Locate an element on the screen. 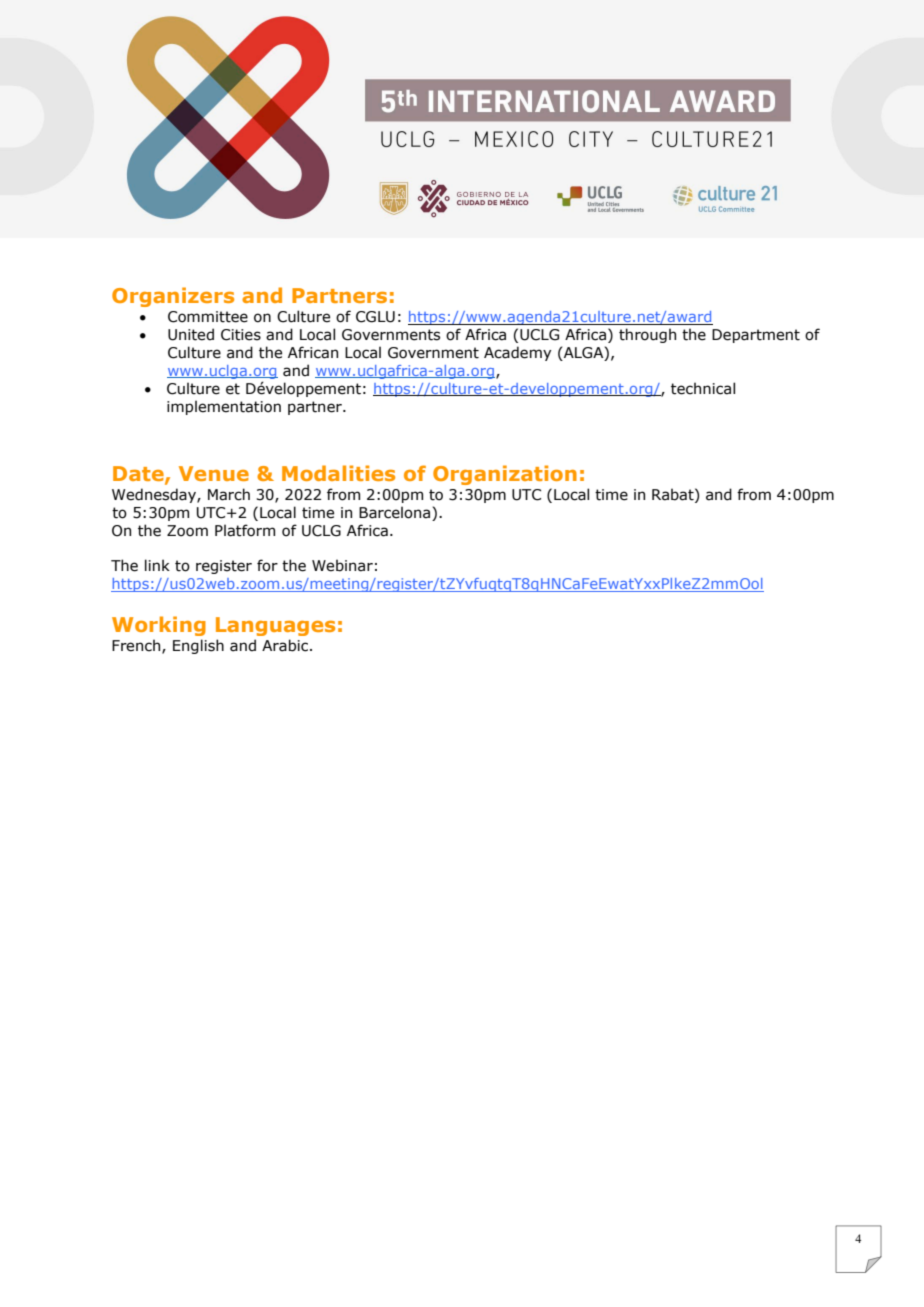 This screenshot has height=1307, width=924. Arabic is located at coordinates (286, 645).
